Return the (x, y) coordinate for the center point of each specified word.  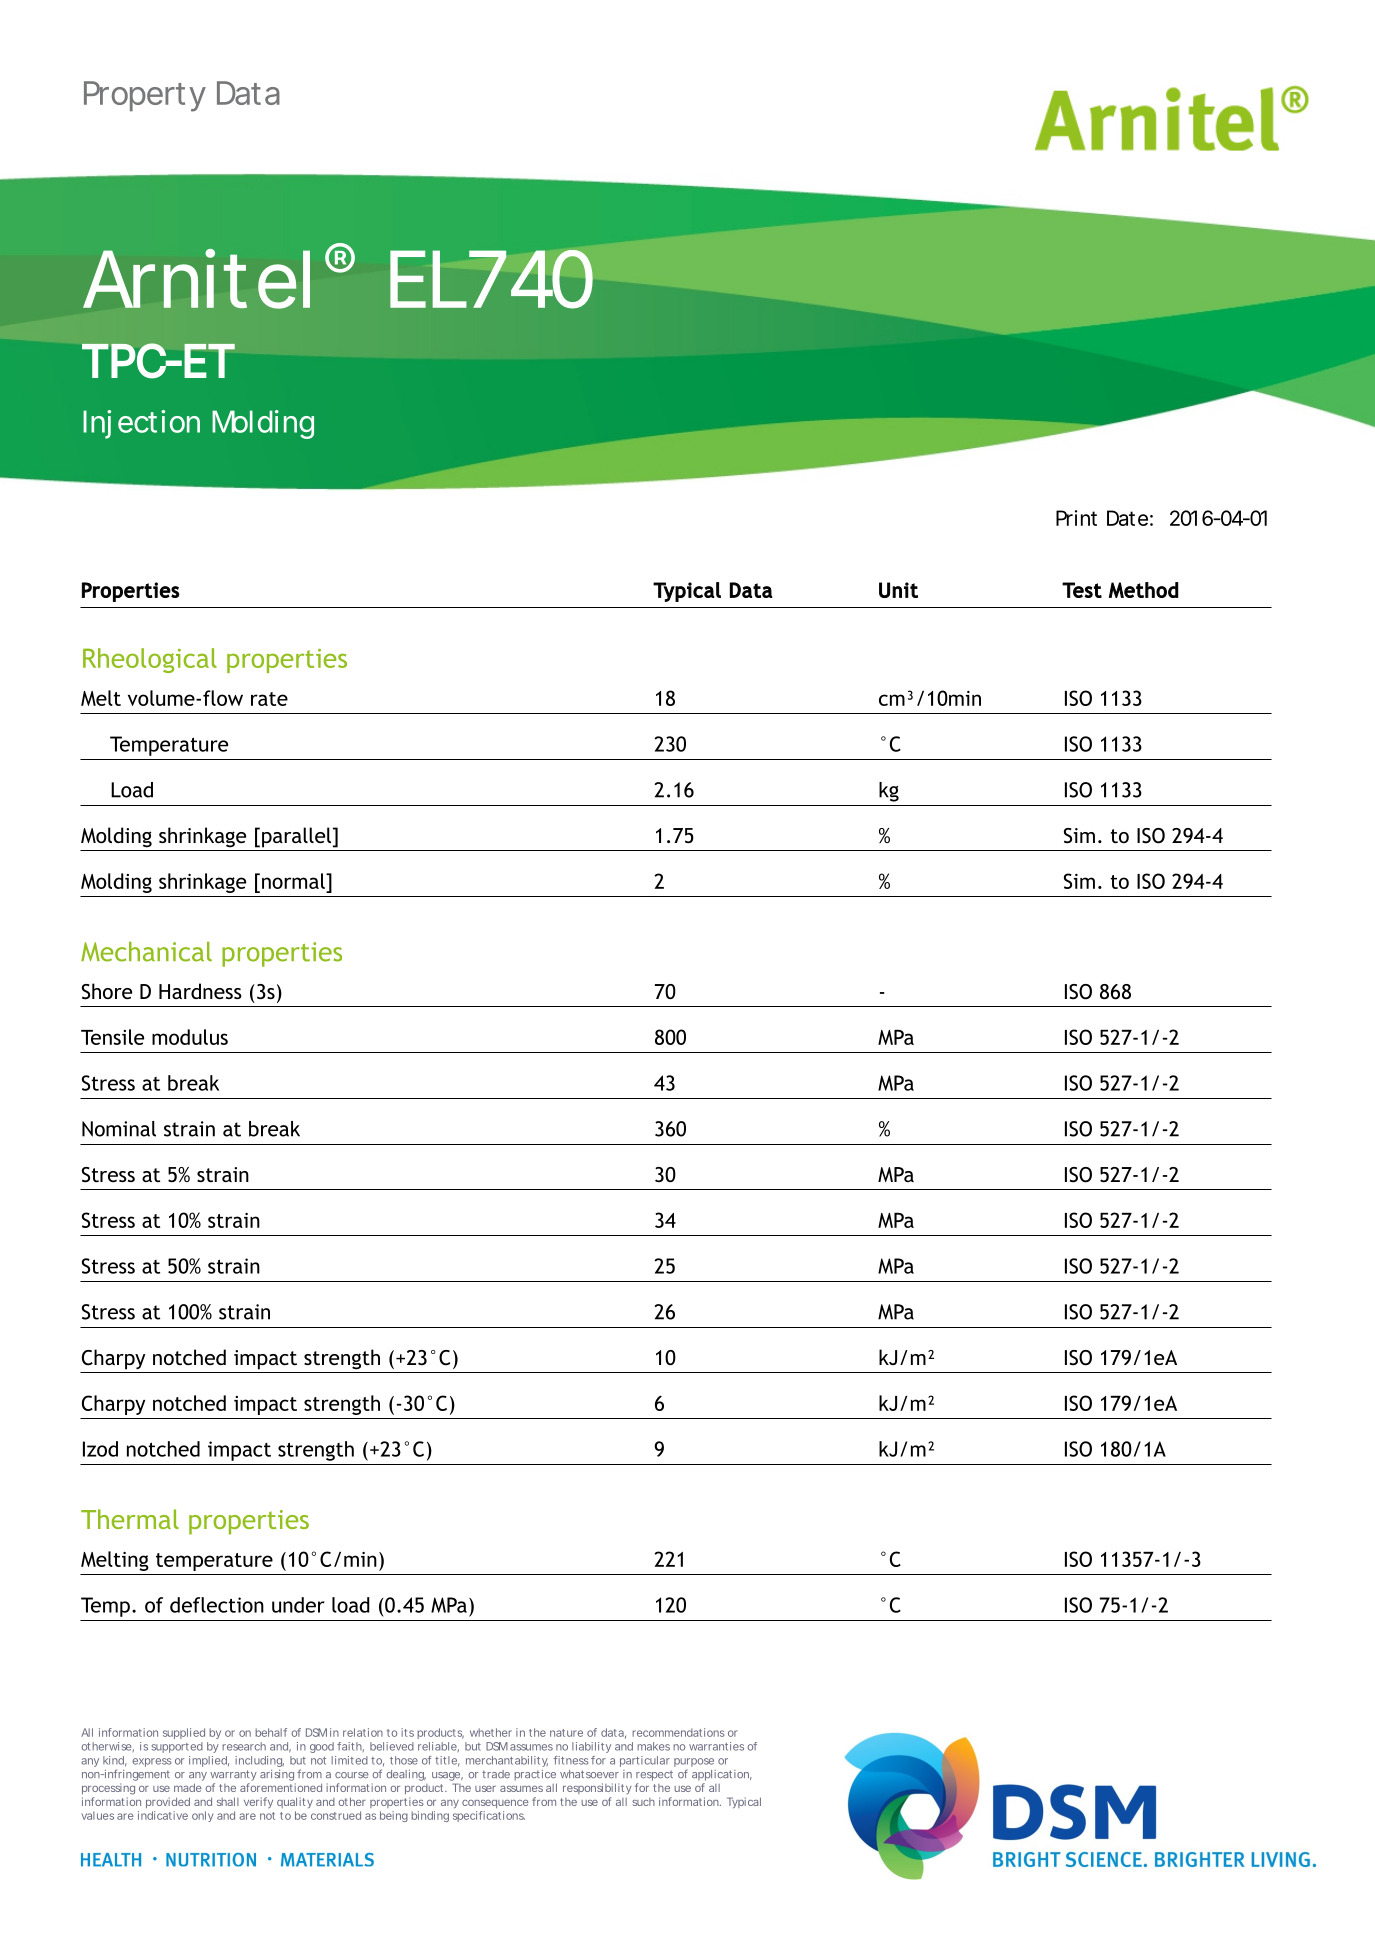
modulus (190, 1037)
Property (145, 96)
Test (1082, 590)
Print (1076, 518)
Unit (898, 590)
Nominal (119, 1129)
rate (269, 699)
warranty (233, 1775)
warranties (716, 1746)
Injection (141, 424)
